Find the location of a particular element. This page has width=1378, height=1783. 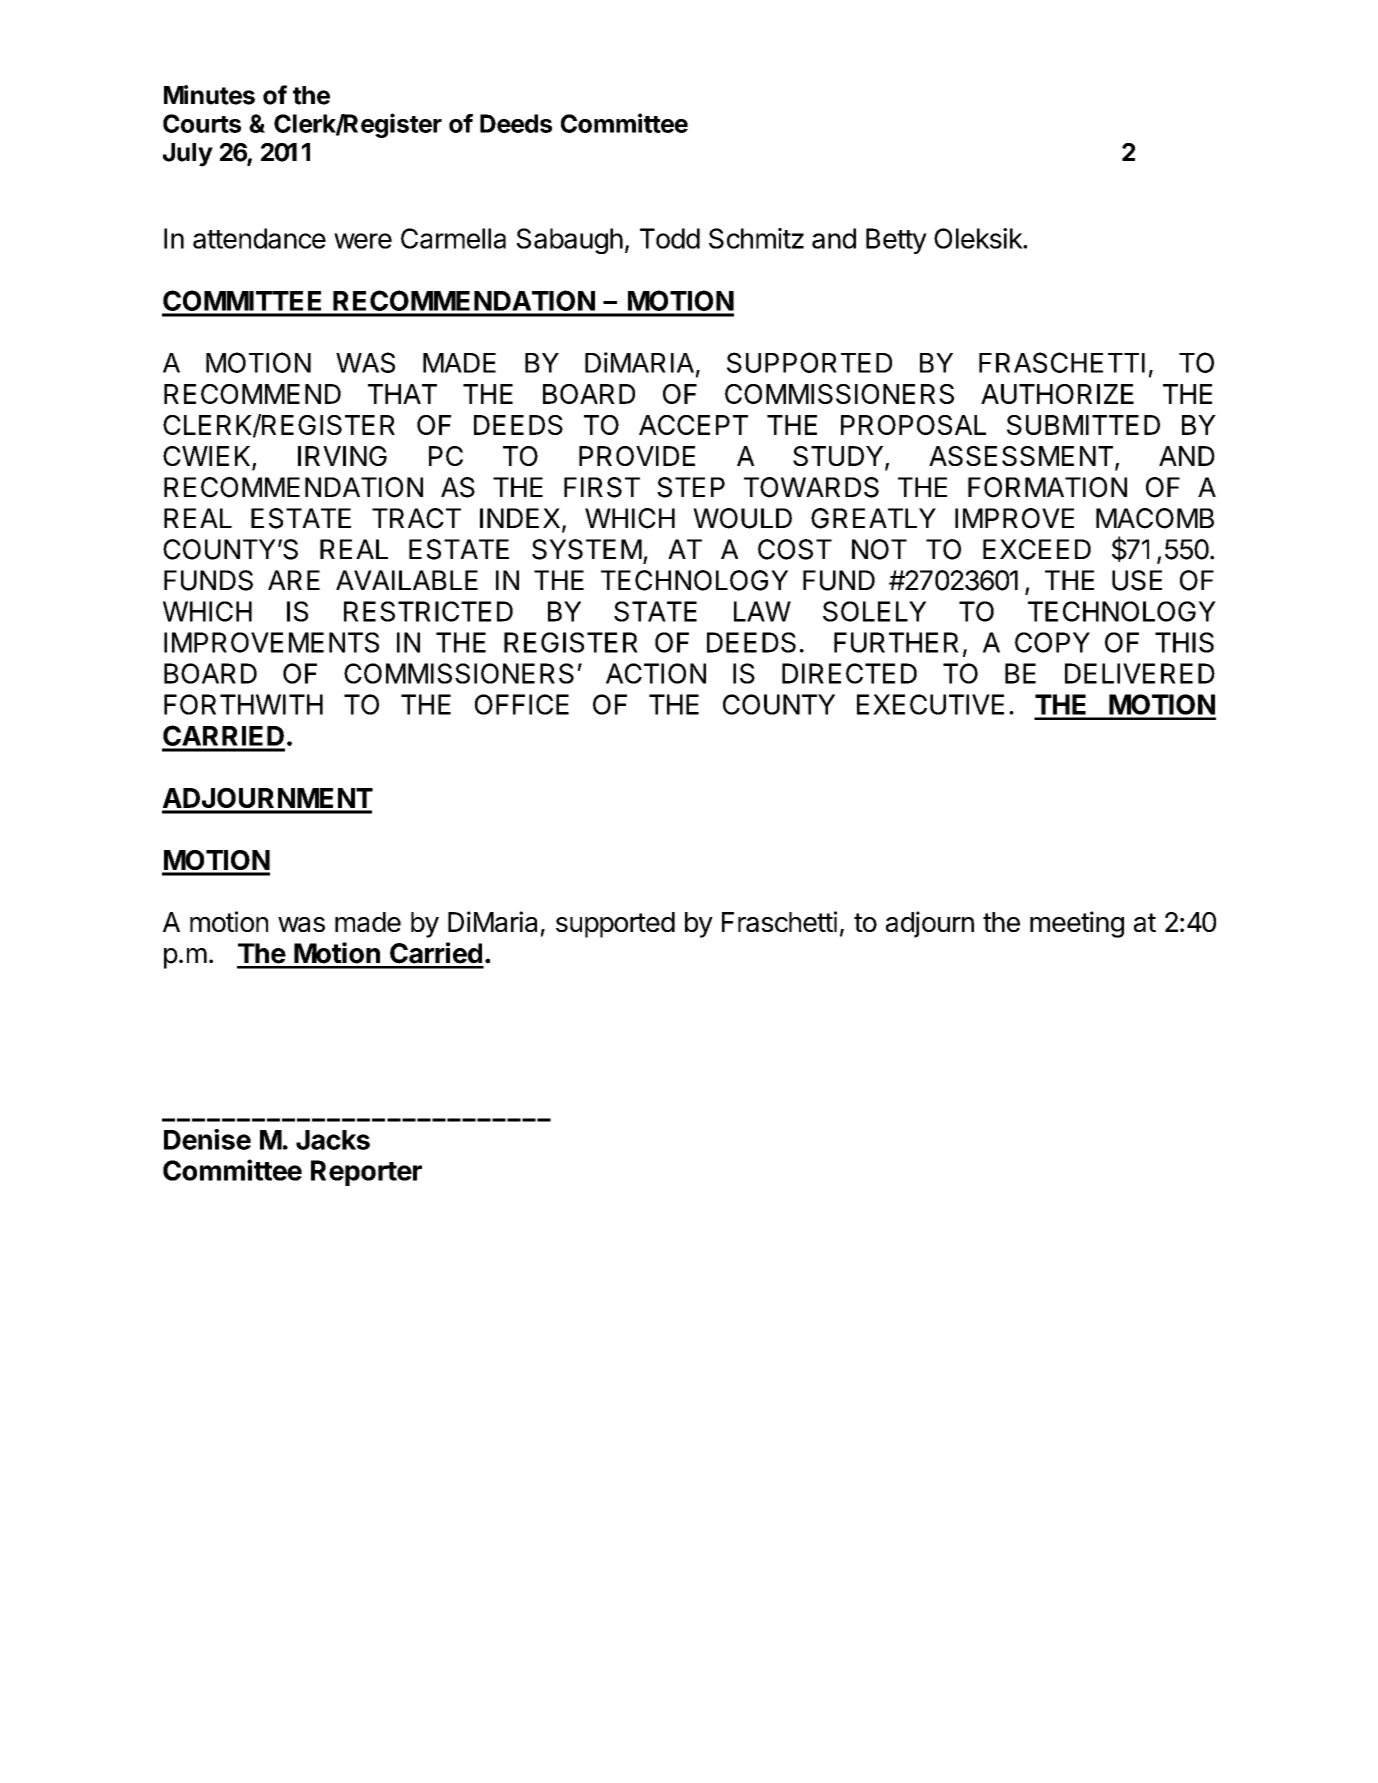

ARE is located at coordinates (294, 580).
